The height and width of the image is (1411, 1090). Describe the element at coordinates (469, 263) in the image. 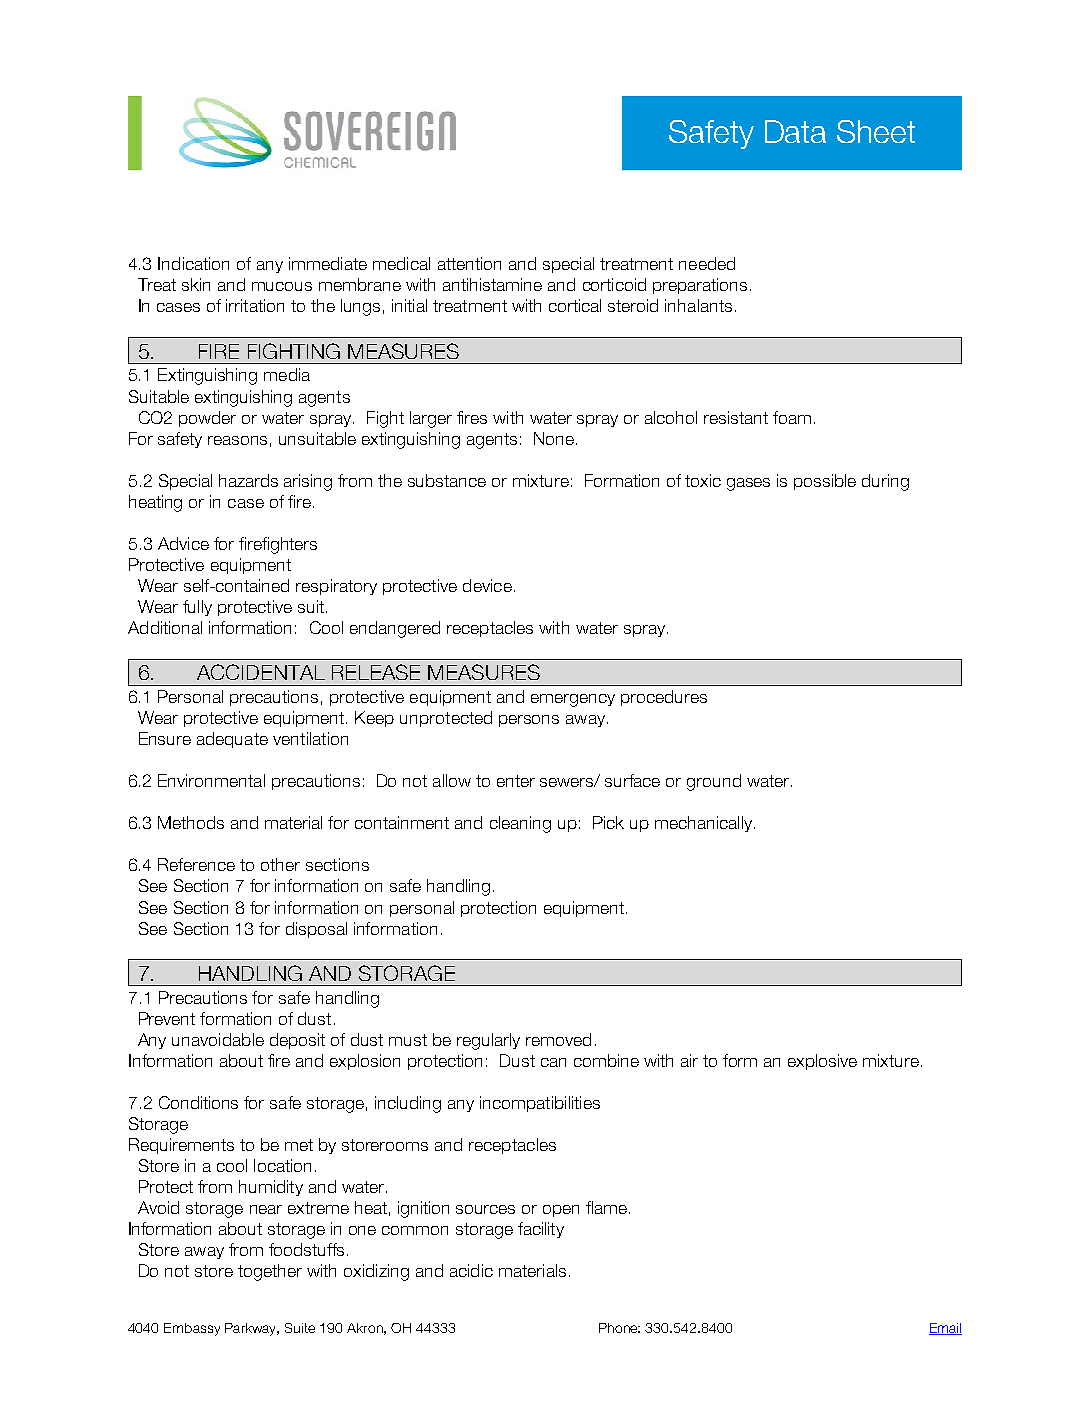

I see `attention` at that location.
